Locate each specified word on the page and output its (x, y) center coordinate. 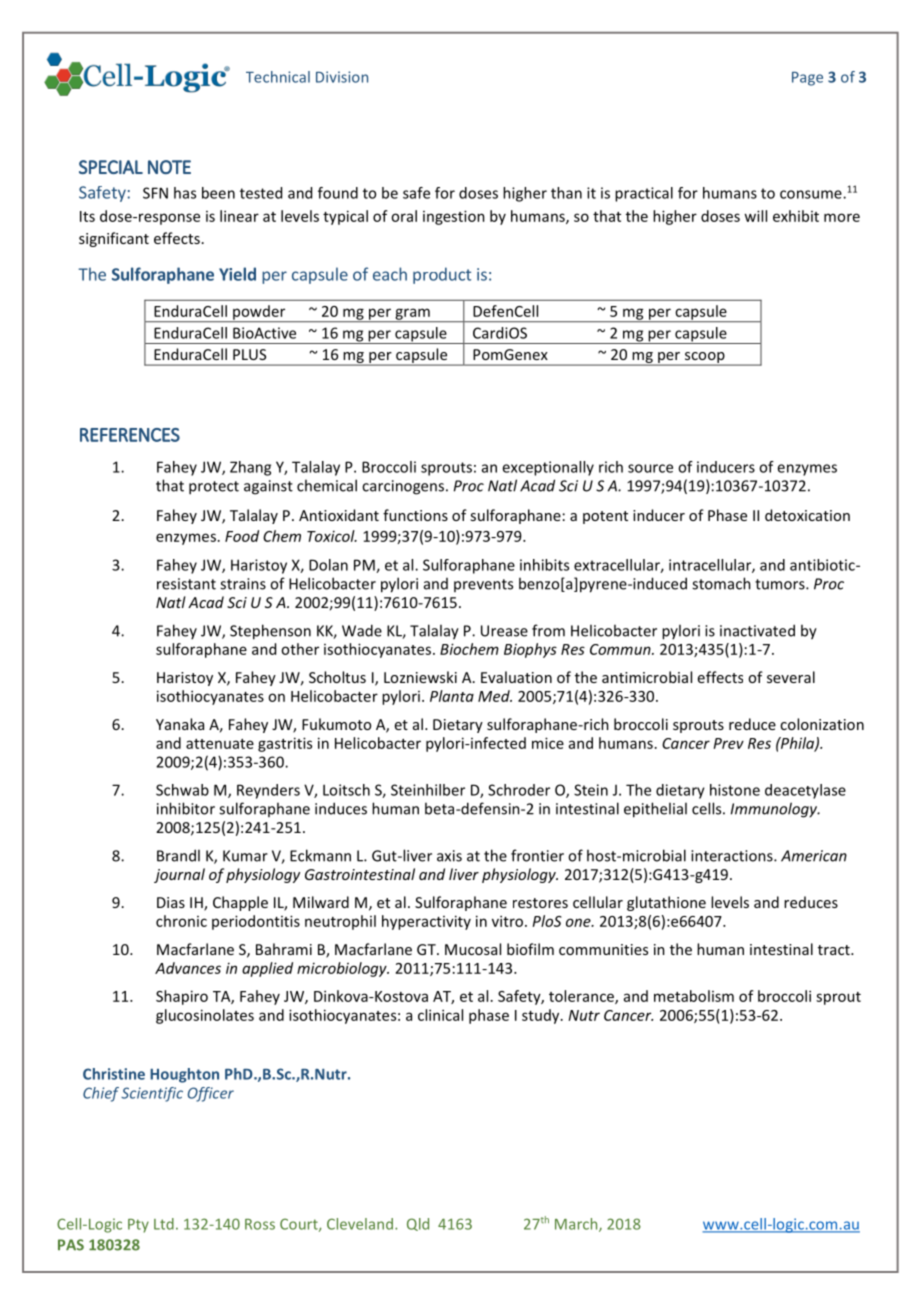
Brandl (178, 855)
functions (415, 515)
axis (449, 856)
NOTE (169, 167)
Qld (418, 1224)
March (577, 1225)
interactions (733, 856)
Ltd (164, 1224)
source (650, 468)
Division (342, 77)
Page (807, 79)
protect (214, 488)
